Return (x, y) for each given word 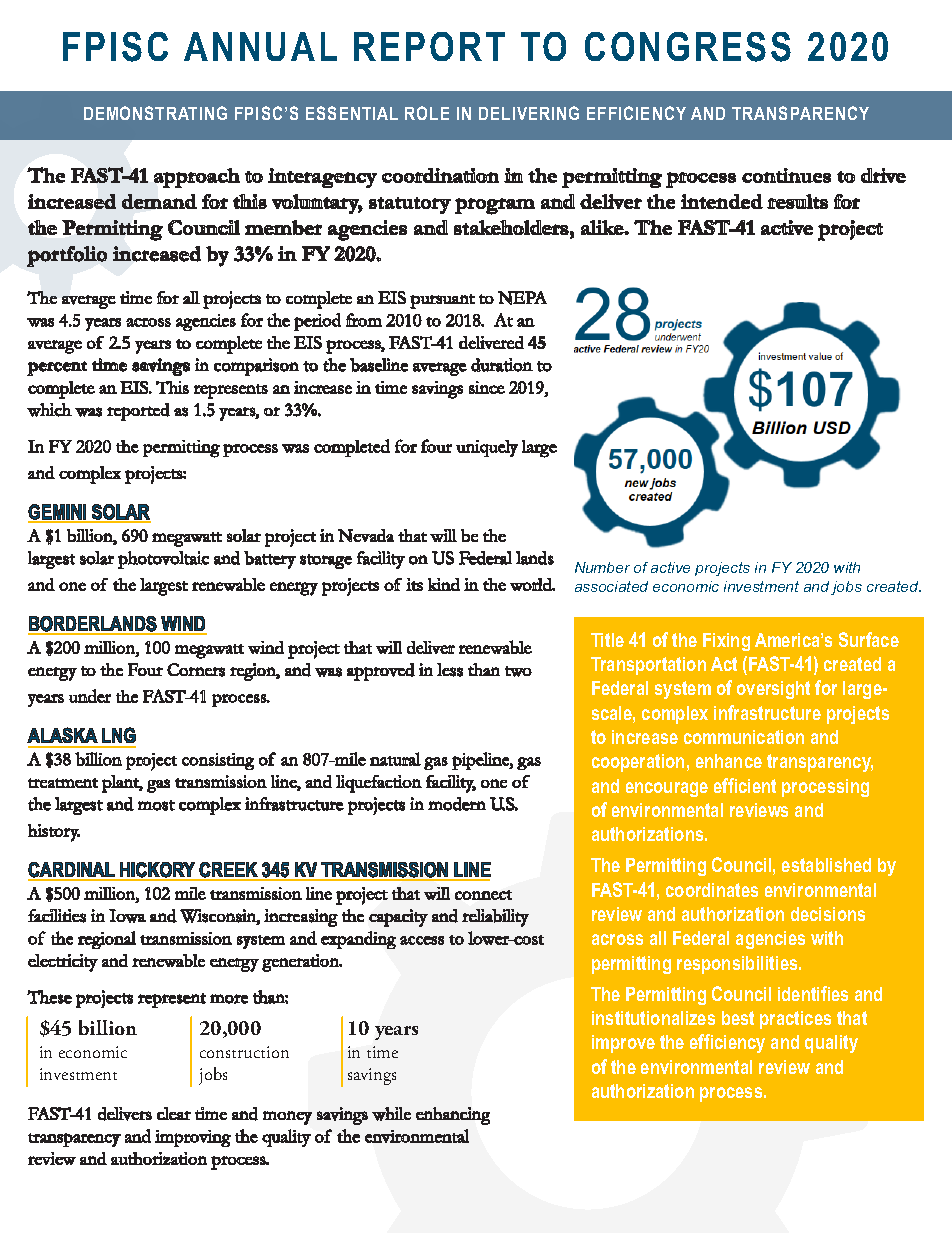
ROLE (427, 113)
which (49, 410)
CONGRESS (688, 47)
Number (602, 567)
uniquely (487, 448)
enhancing (453, 1116)
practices (795, 1020)
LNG (119, 735)
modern (457, 804)
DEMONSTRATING (155, 113)
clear (174, 1113)
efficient (745, 785)
